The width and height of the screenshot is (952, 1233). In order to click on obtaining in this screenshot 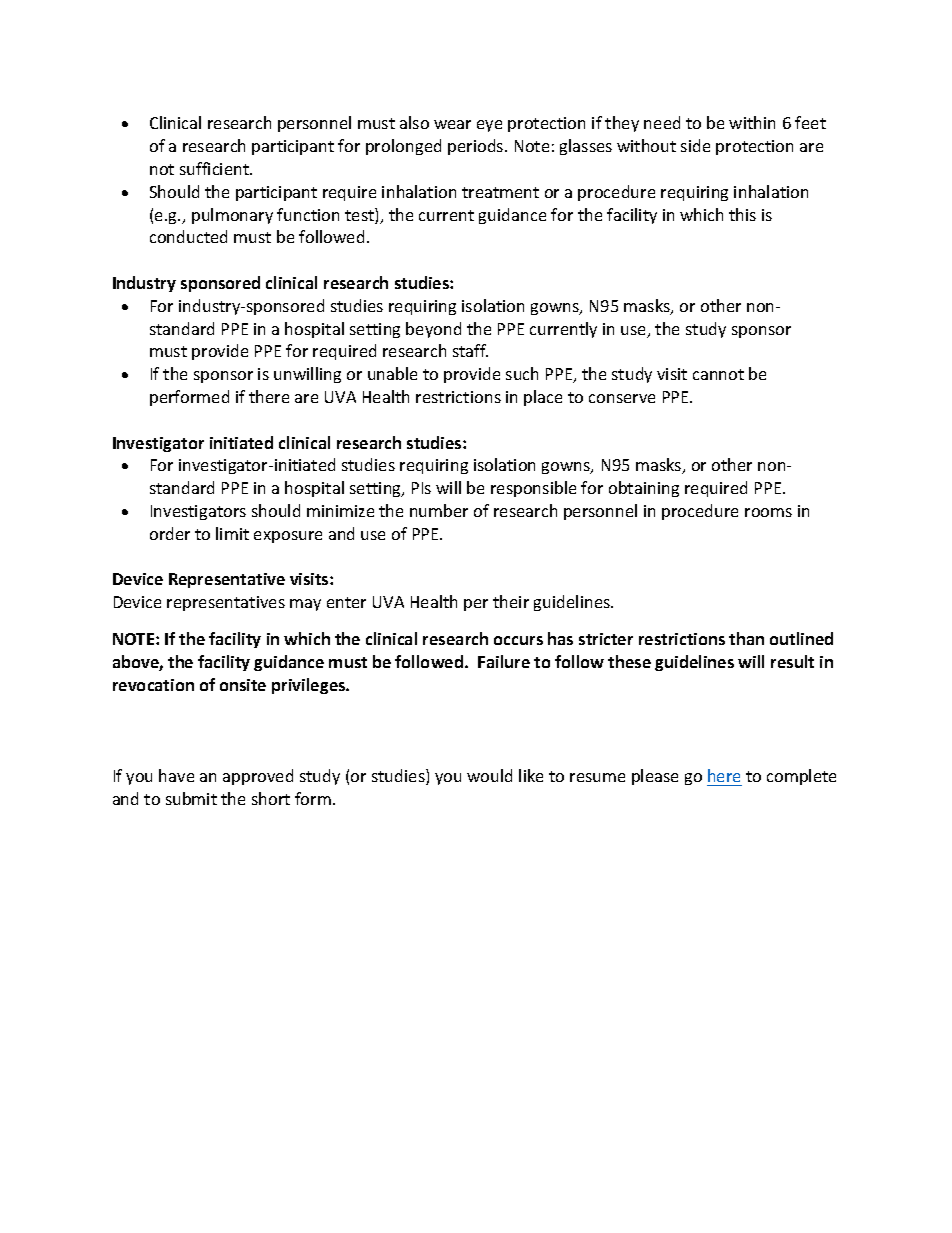, I will do `click(644, 489)`.
